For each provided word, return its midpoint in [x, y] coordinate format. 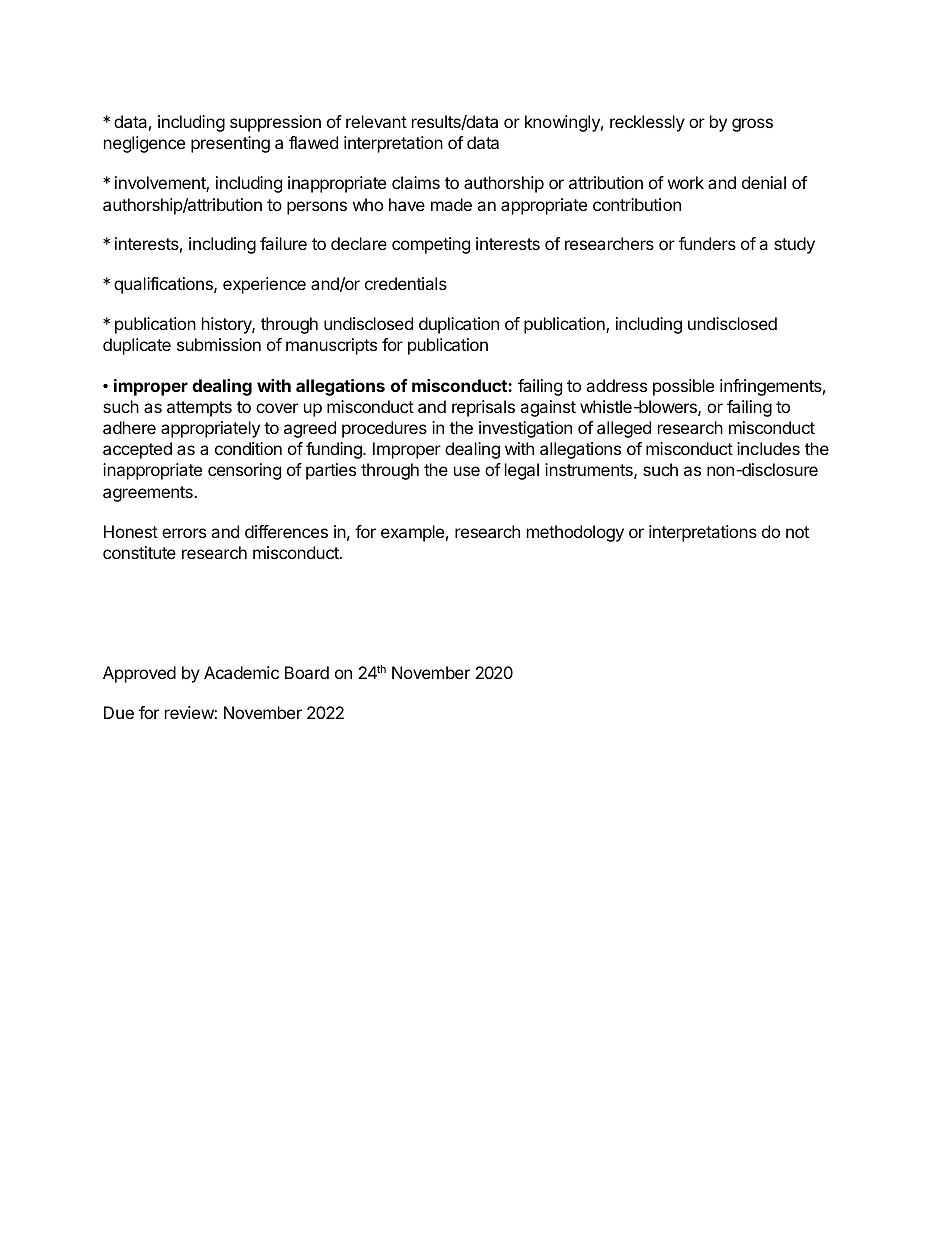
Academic [241, 672]
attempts [199, 409]
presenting [230, 144]
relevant [376, 121]
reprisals [483, 408]
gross [752, 125]
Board [307, 672]
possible [683, 387]
